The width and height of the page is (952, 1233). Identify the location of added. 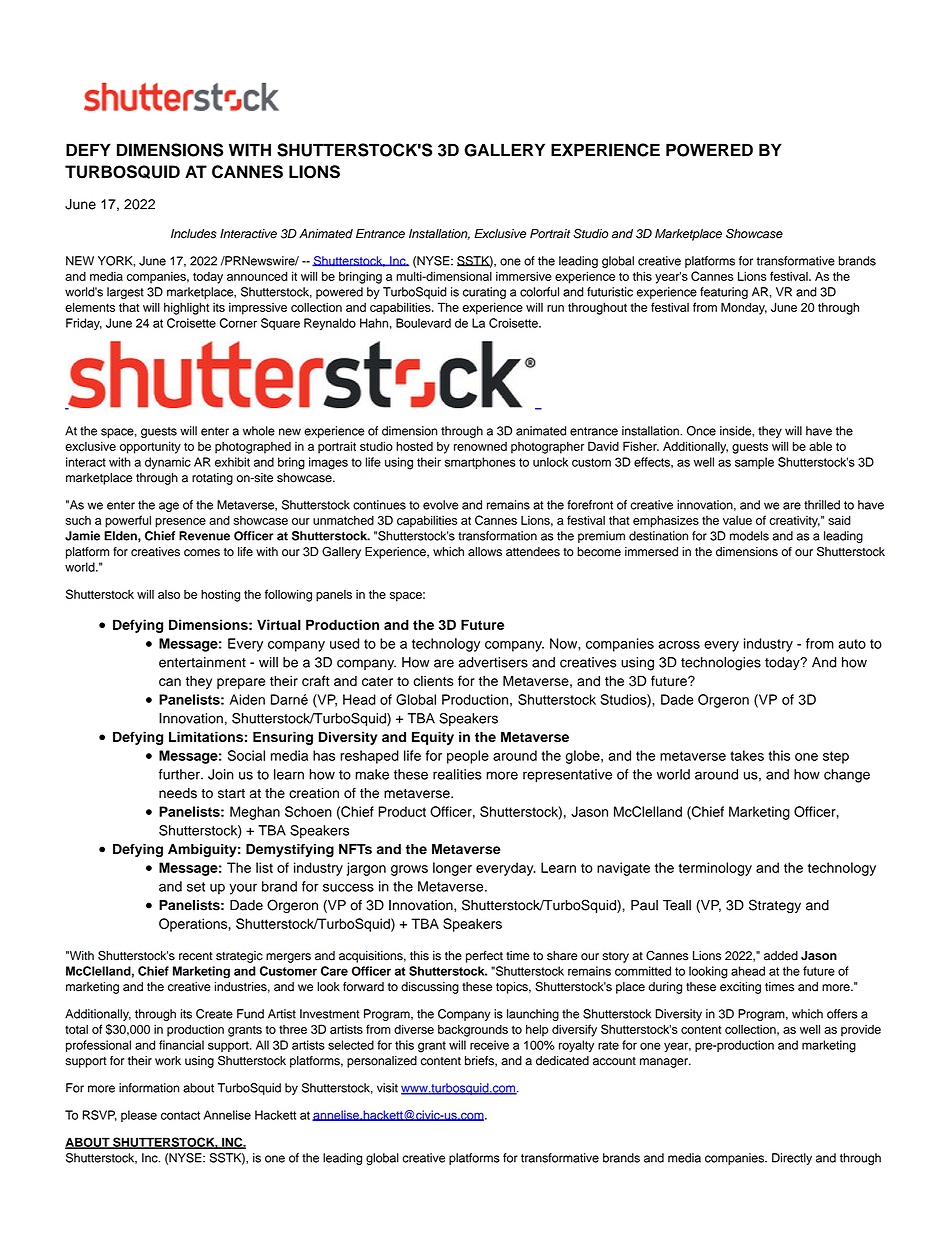
(781, 956).
